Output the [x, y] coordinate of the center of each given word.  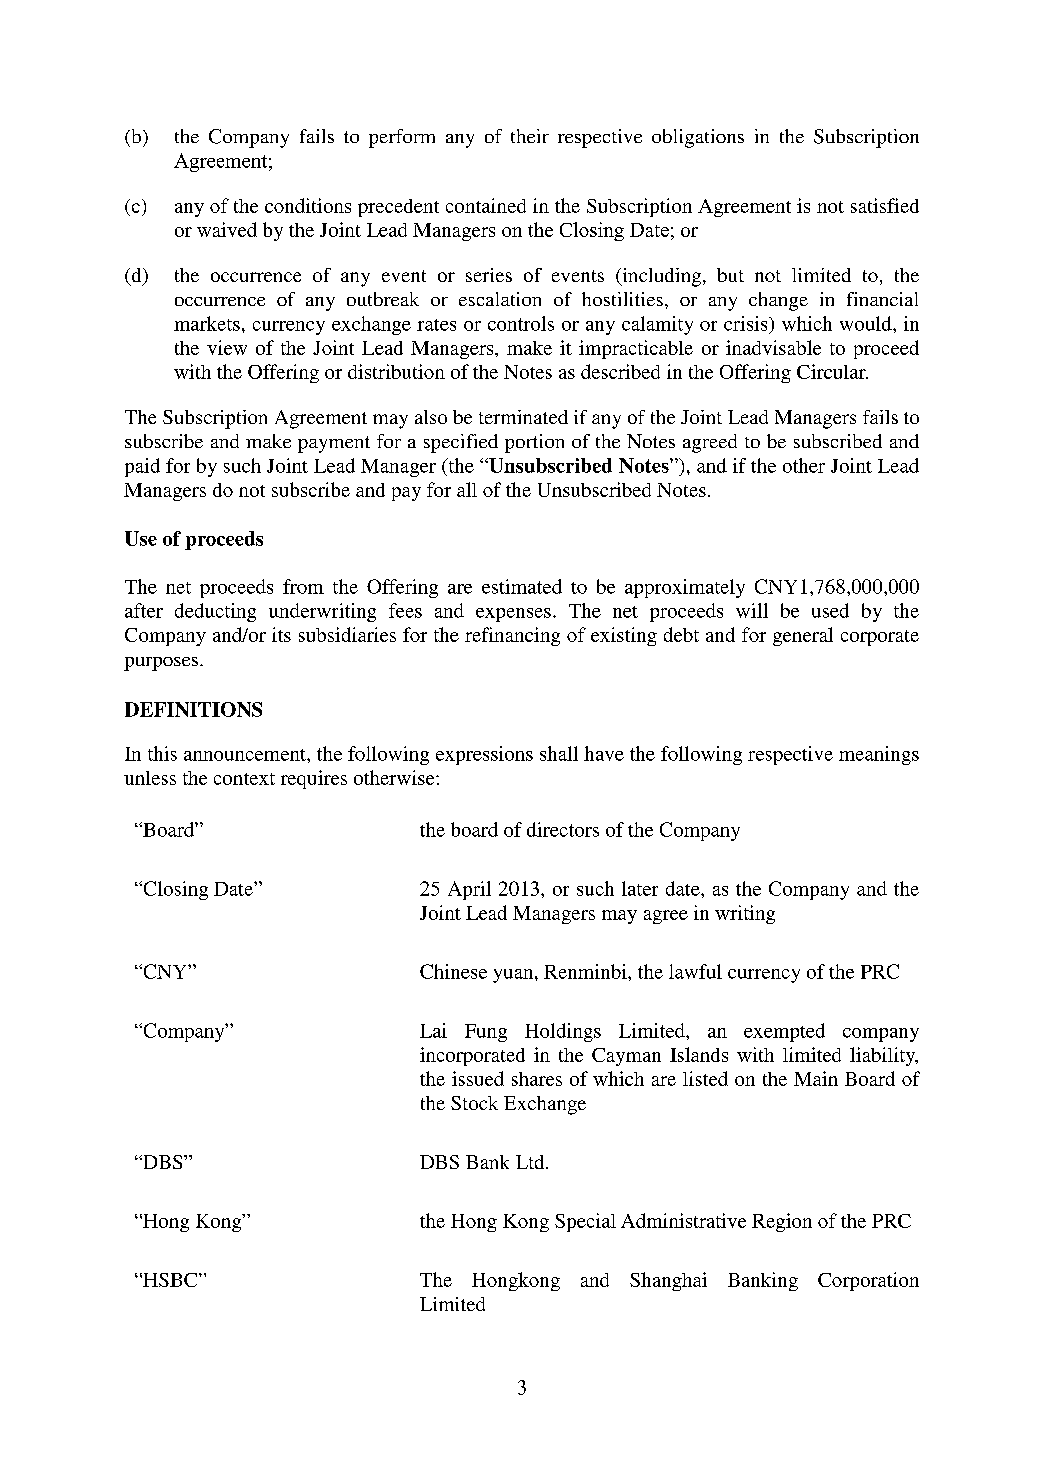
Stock [474, 1103]
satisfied [885, 205]
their [530, 136]
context [244, 779]
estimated [522, 586]
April [469, 890]
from [303, 586]
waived [227, 229]
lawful [695, 971]
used [830, 610]
